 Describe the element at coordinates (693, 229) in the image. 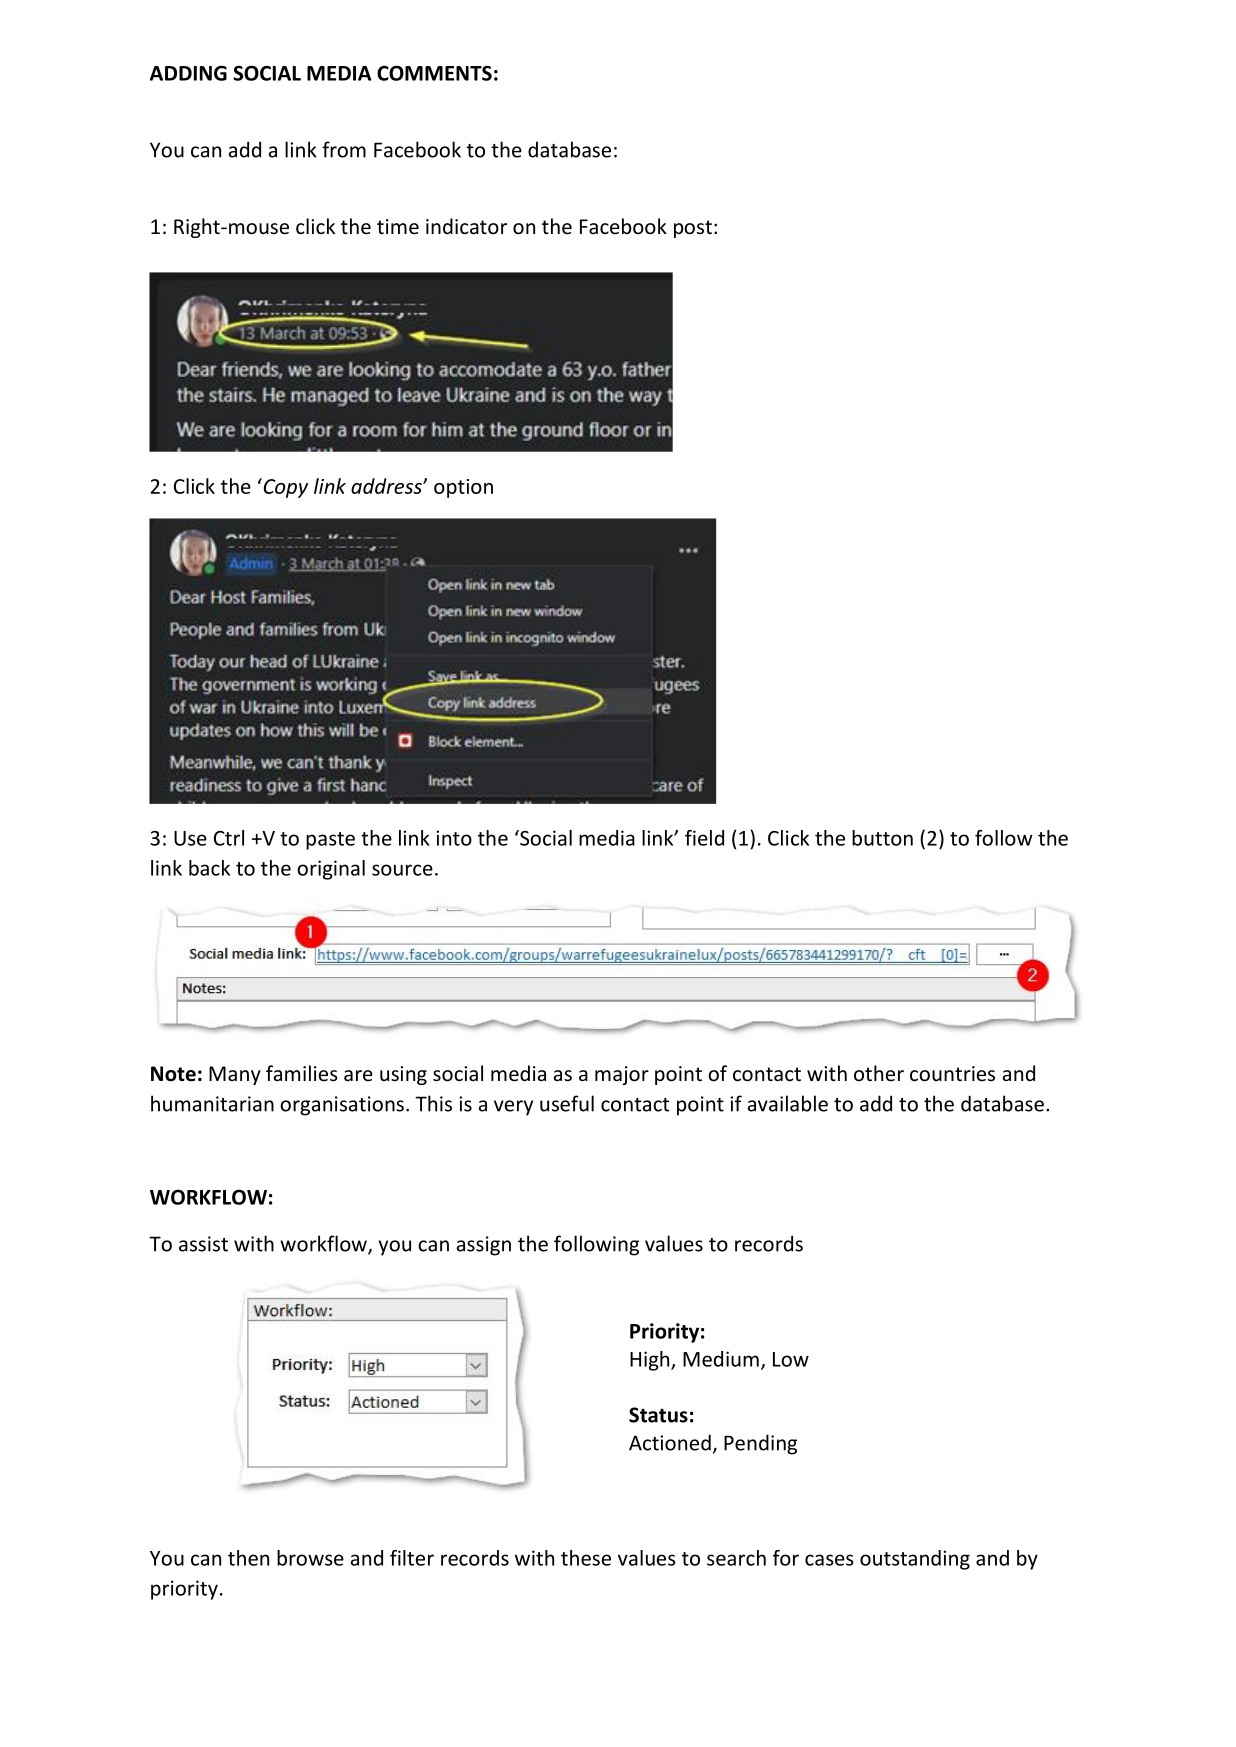

I see `post` at that location.
